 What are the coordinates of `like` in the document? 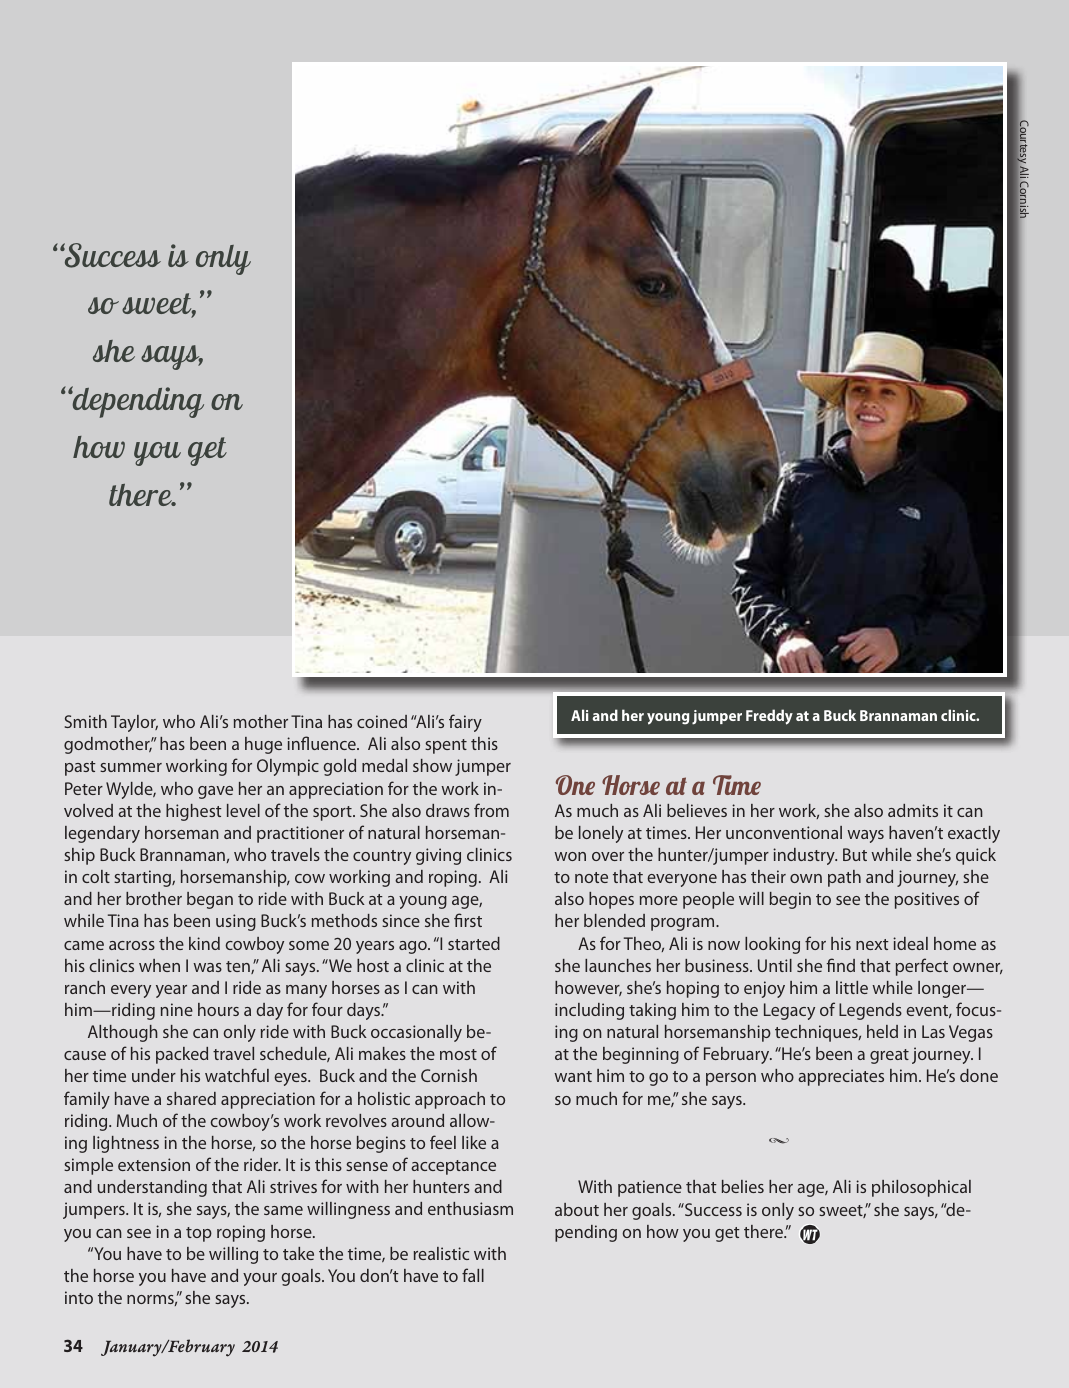 It's located at (474, 1142).
